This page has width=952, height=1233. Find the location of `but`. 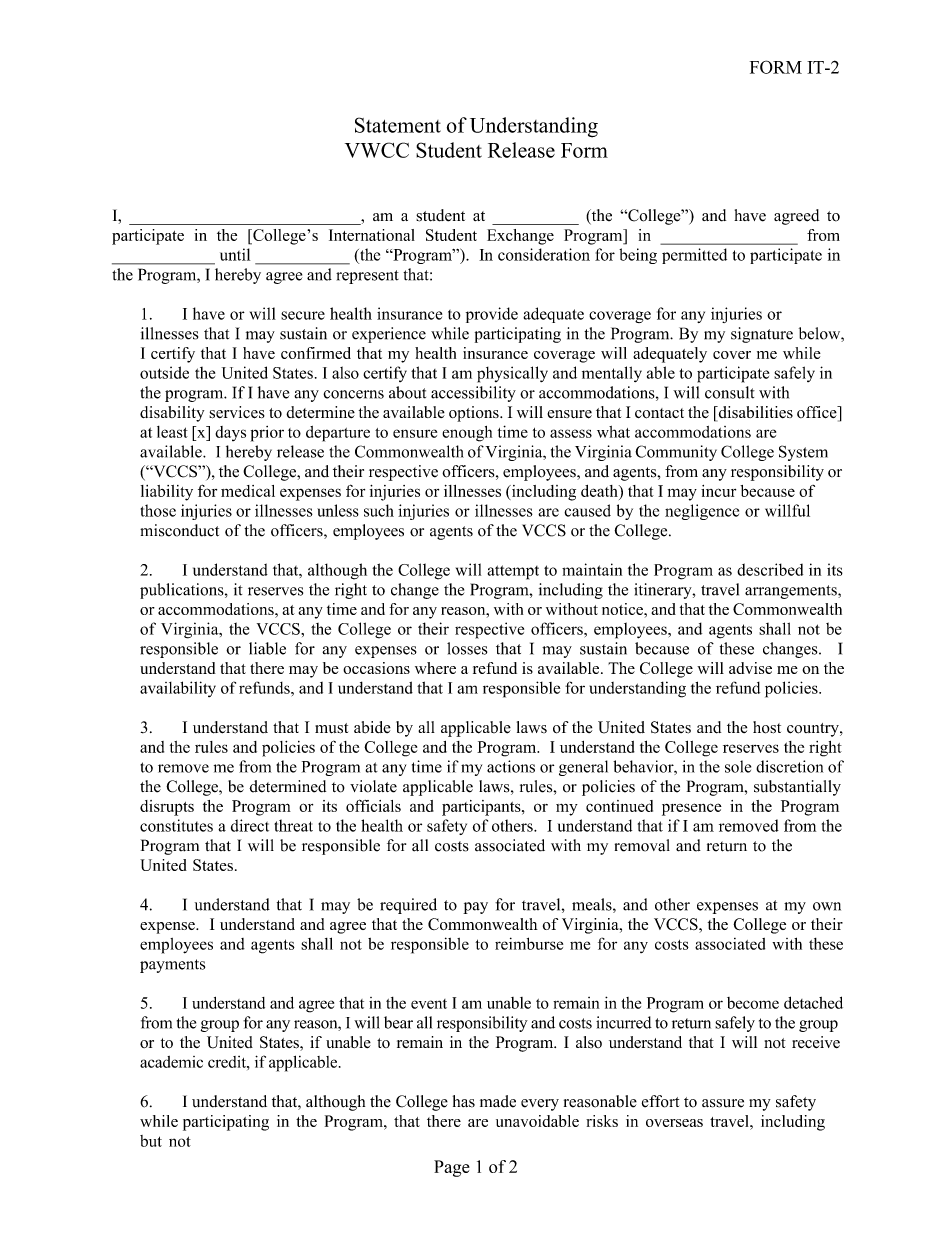

but is located at coordinates (151, 1141).
